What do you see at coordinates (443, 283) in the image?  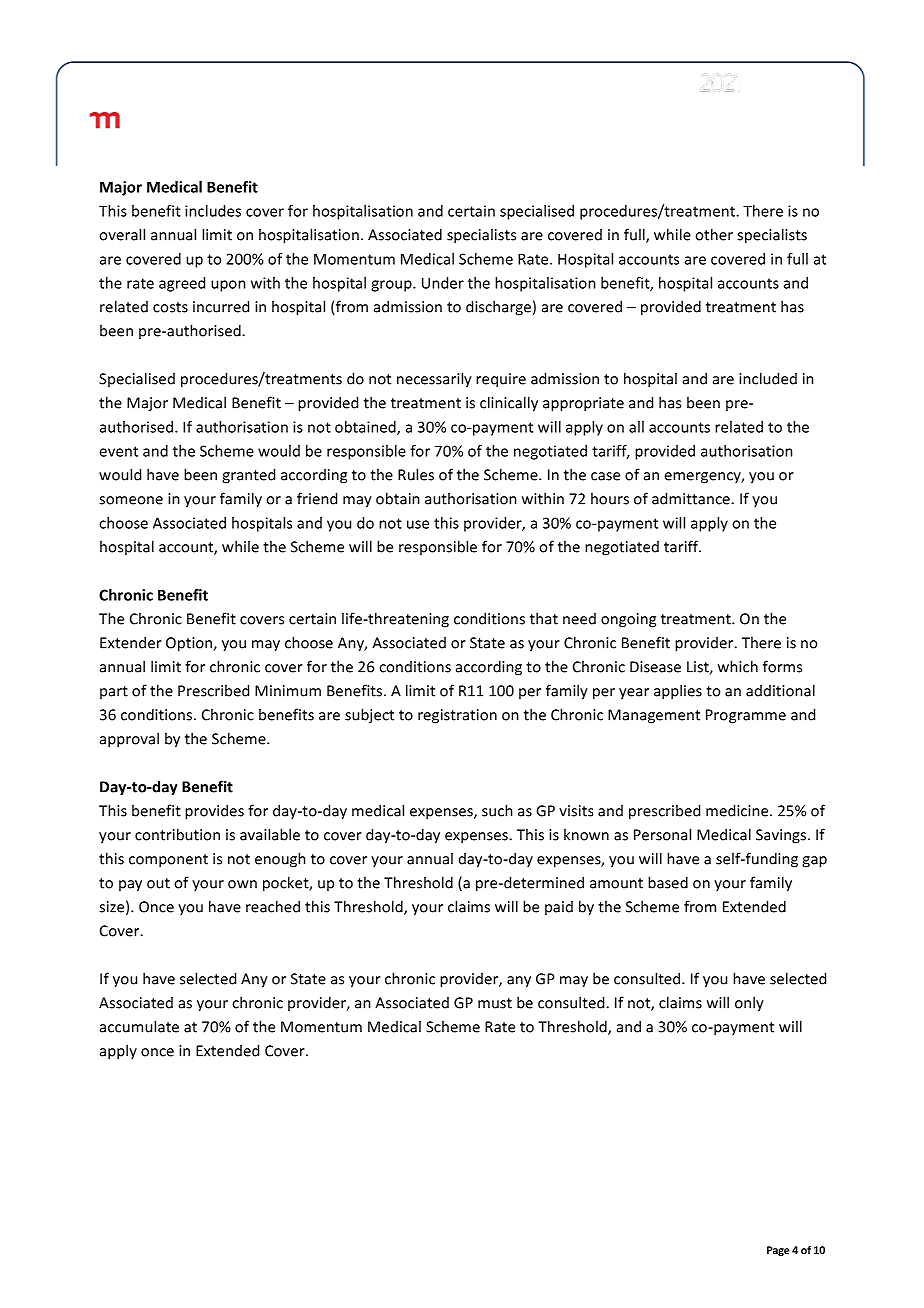 I see `Under` at bounding box center [443, 283].
